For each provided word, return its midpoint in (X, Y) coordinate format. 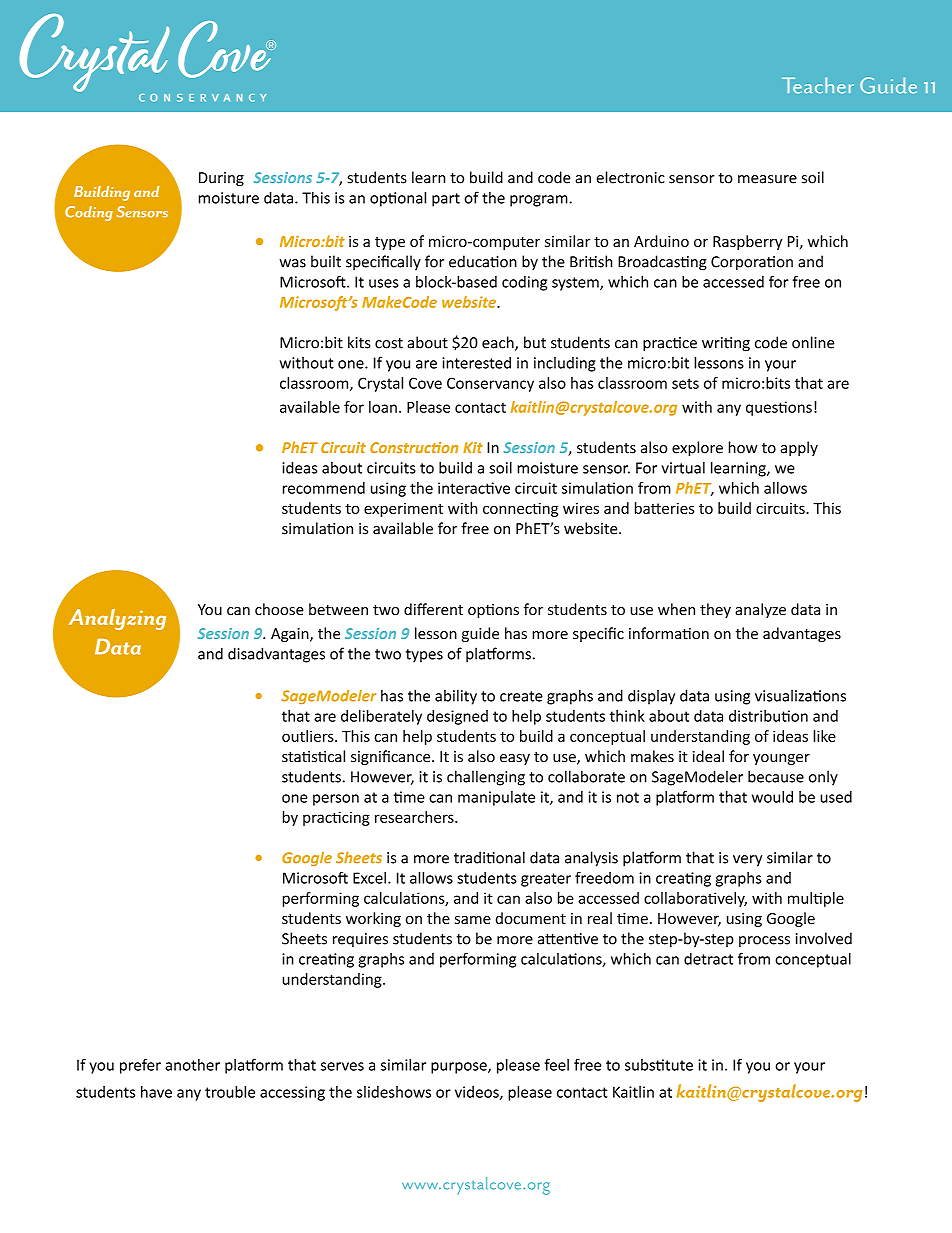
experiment (403, 510)
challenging (486, 778)
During (221, 179)
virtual (683, 467)
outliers (309, 736)
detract (708, 959)
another (192, 1065)
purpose (460, 1068)
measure (767, 179)
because (776, 776)
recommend (324, 488)
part (446, 200)
